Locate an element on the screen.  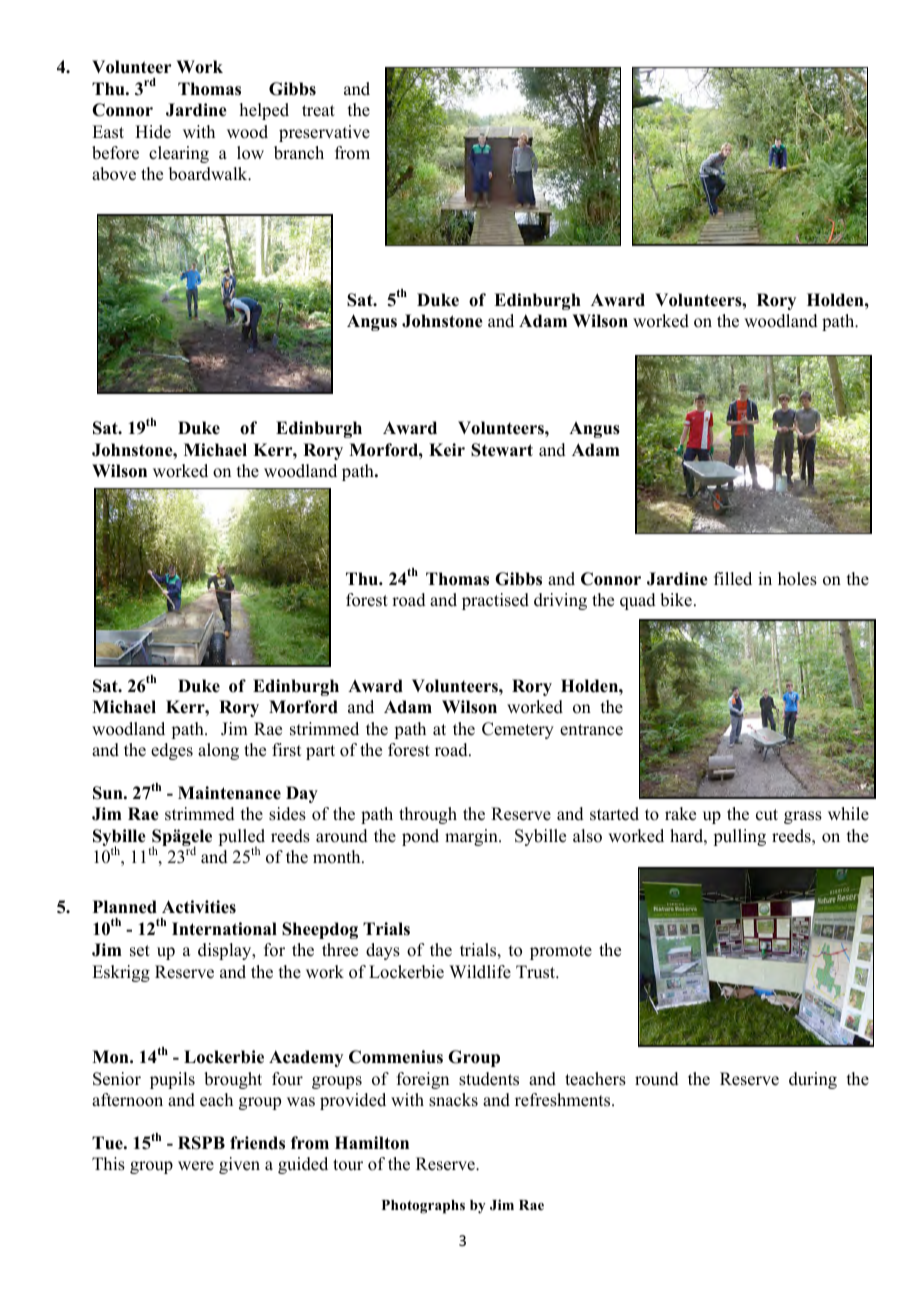
were is located at coordinates (196, 1166).
